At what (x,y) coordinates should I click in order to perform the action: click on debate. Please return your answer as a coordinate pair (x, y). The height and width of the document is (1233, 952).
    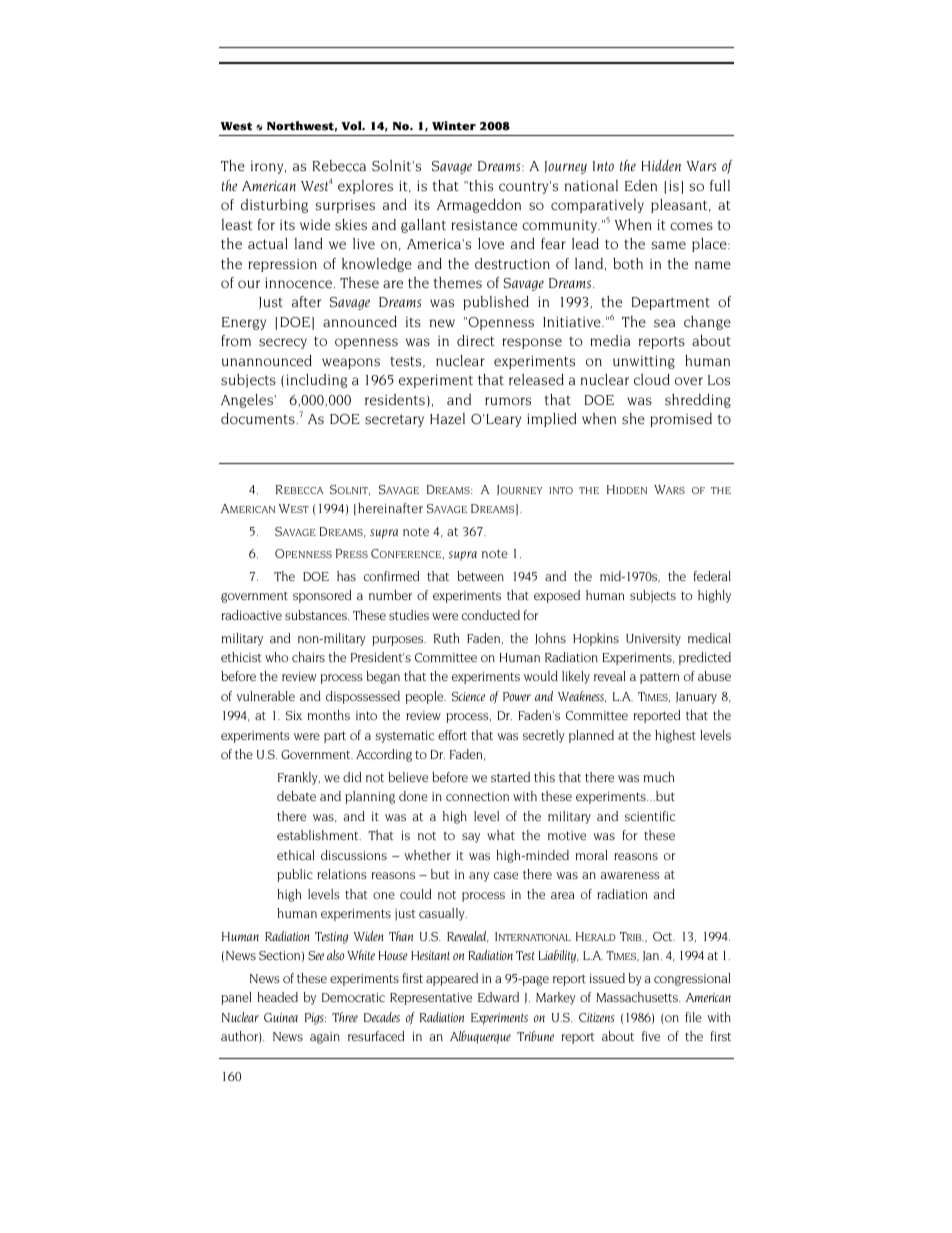
    Looking at the image, I should click on (296, 796).
